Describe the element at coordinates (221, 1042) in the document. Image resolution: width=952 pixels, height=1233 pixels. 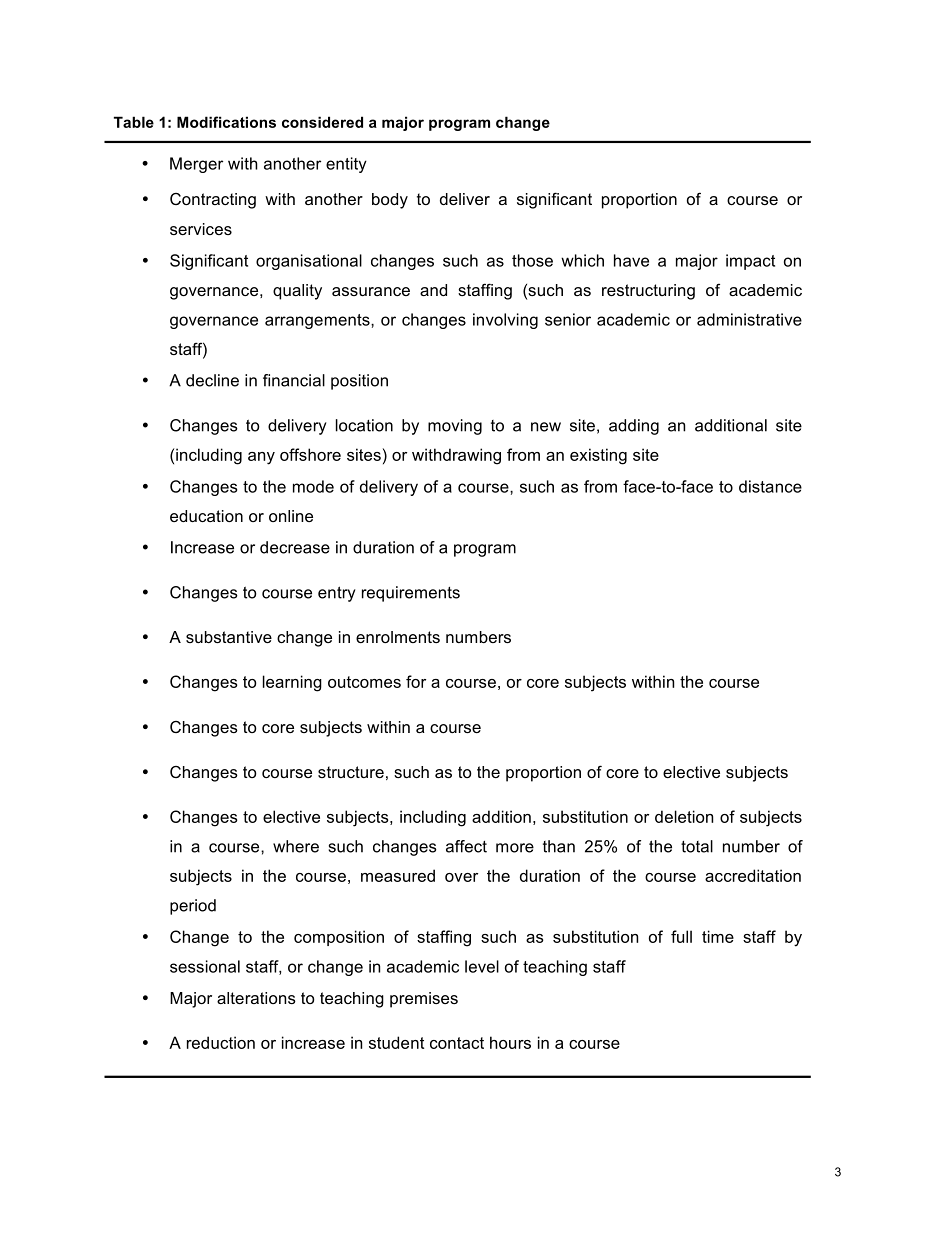
I see `reduction` at that location.
